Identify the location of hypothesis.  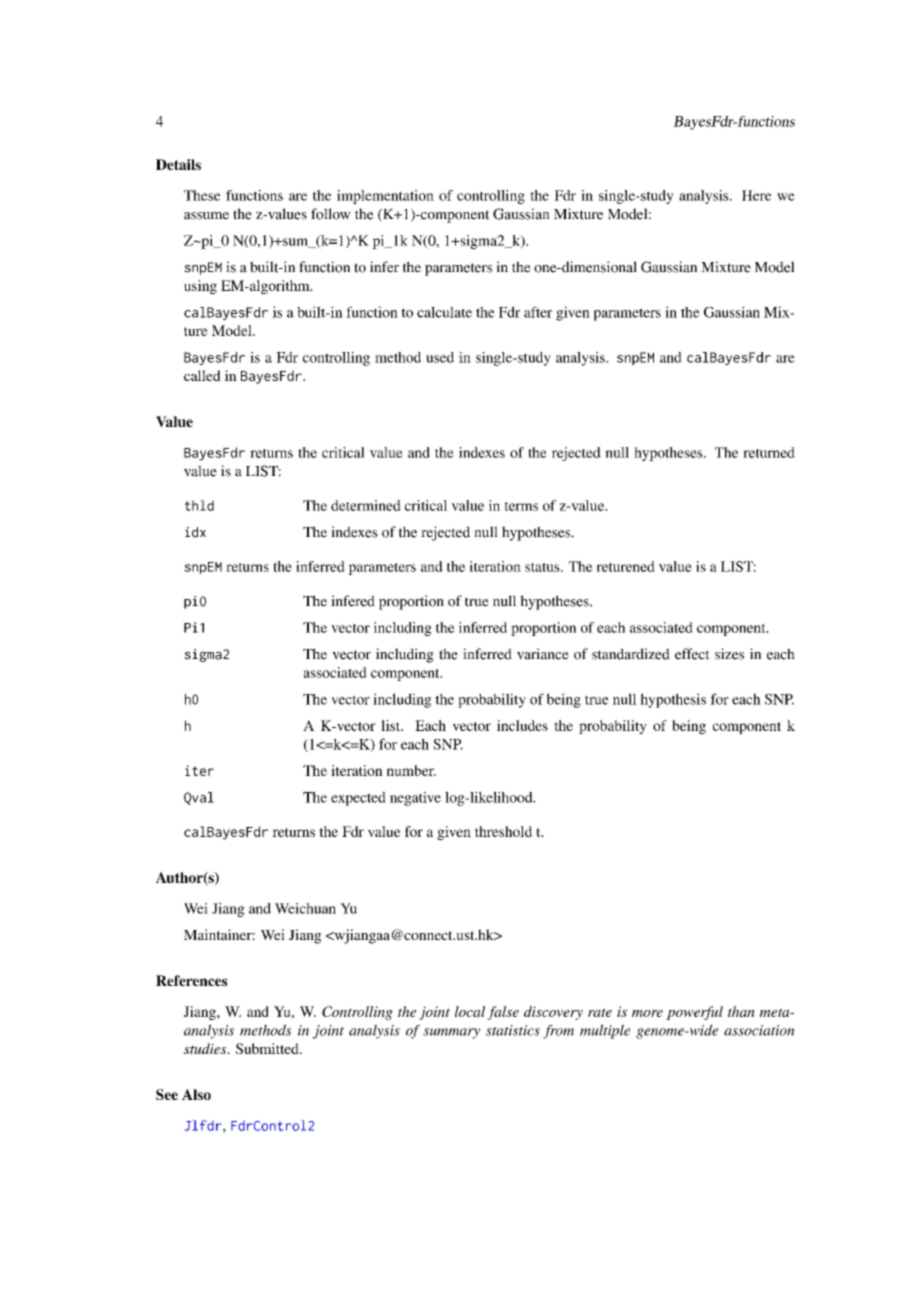
(673, 700).
